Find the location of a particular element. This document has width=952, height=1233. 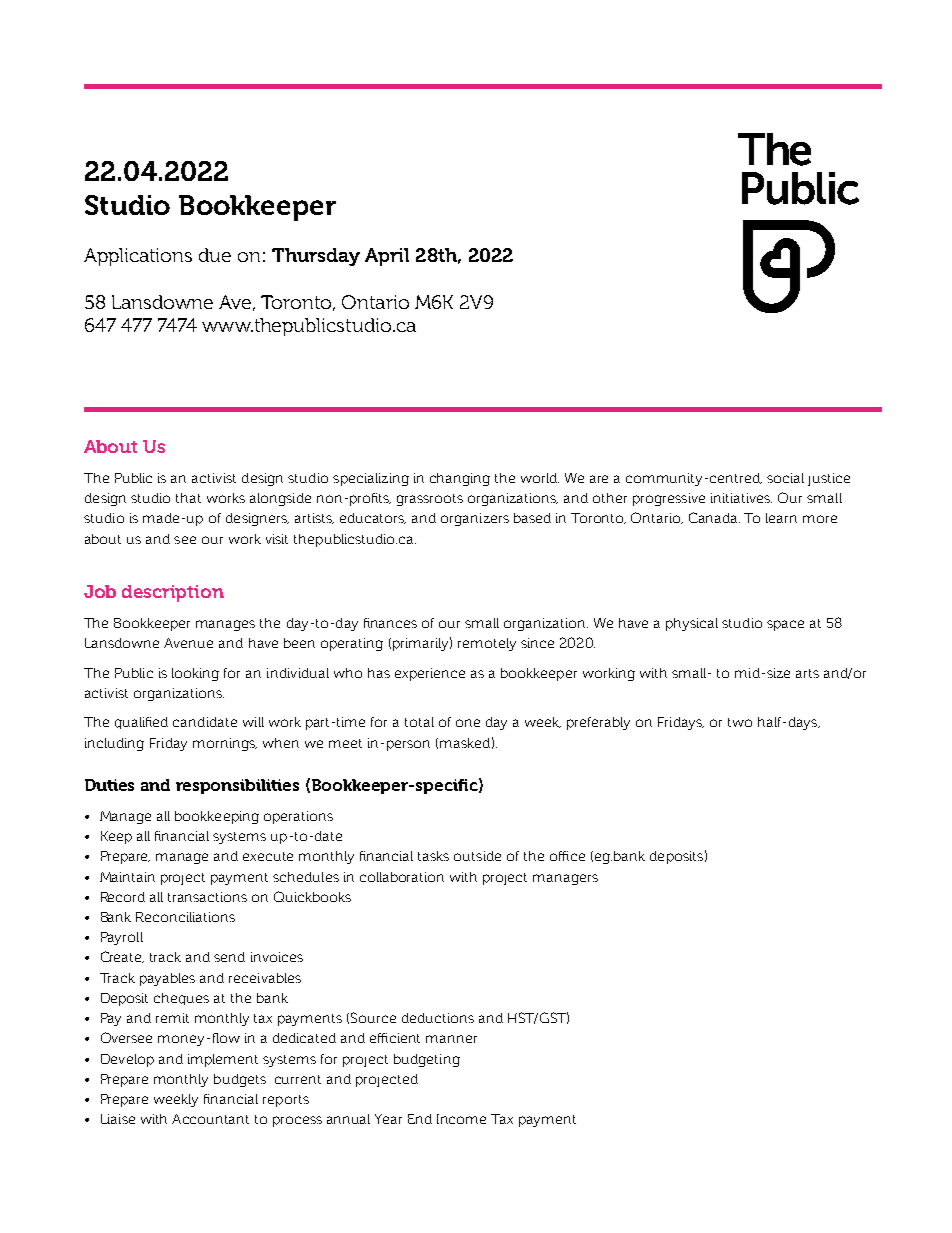

April is located at coordinates (387, 257).
